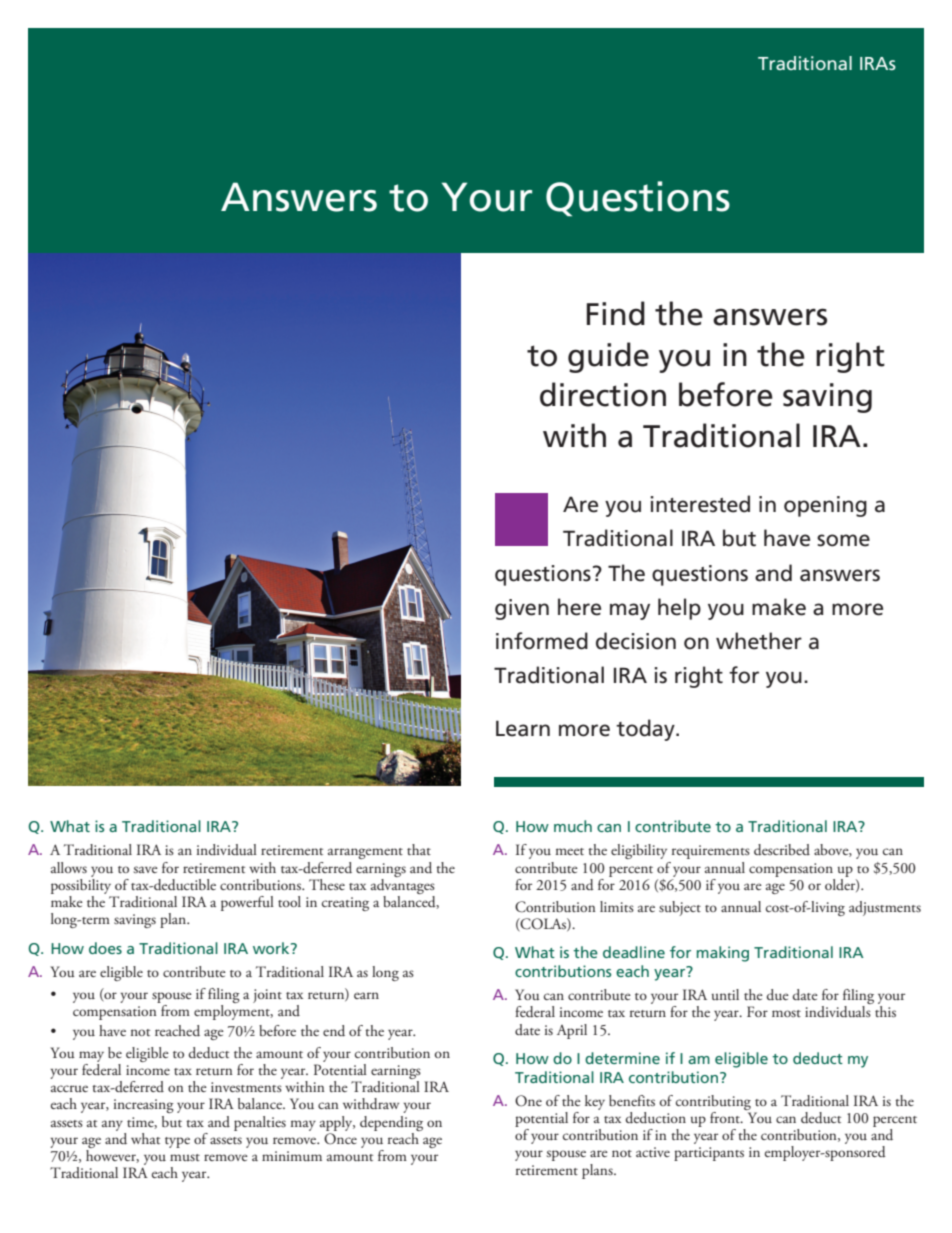 Image resolution: width=952 pixels, height=1233 pixels. Describe the element at coordinates (177, 1142) in the page. I see `type` at that location.
